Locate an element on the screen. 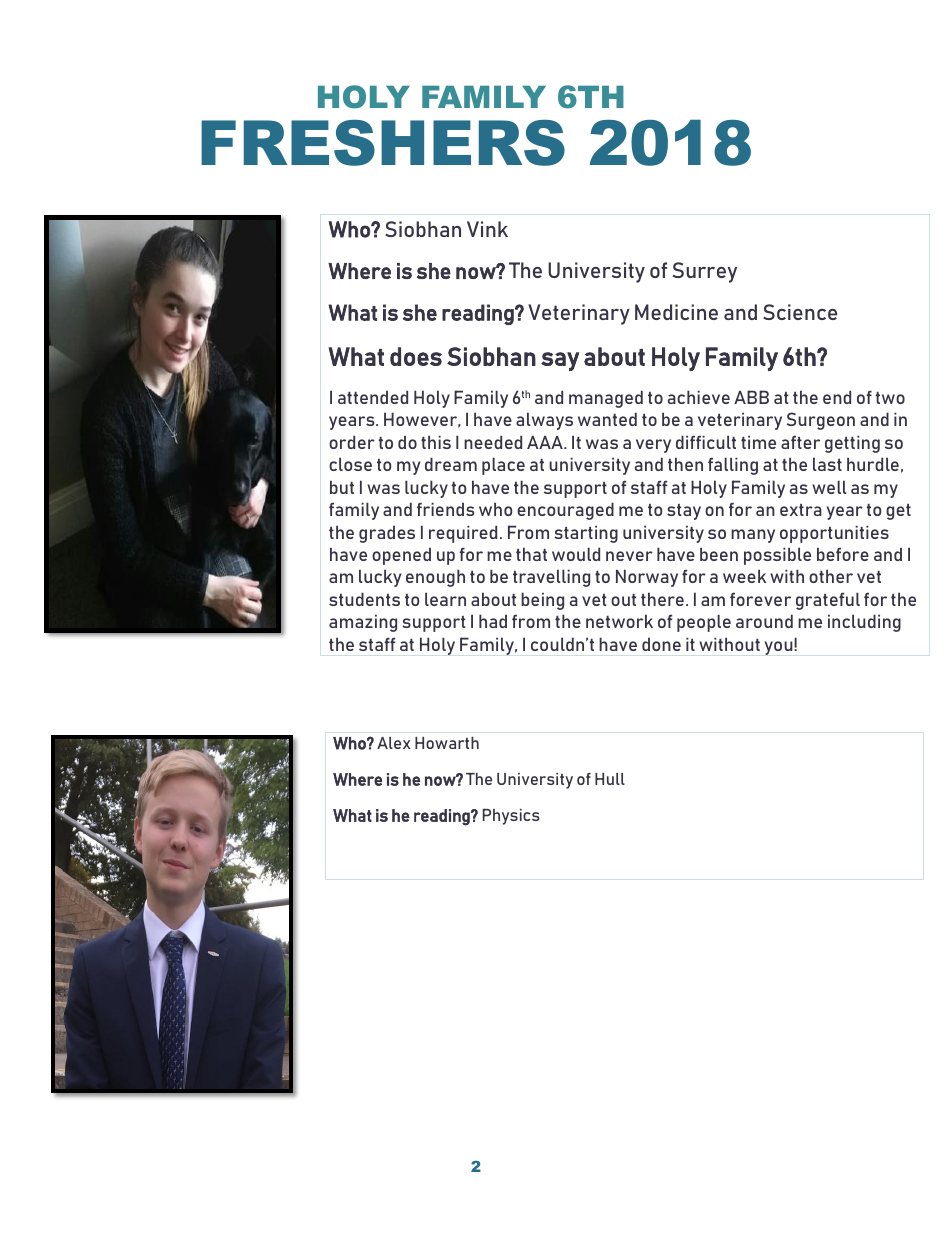 The width and height of the screenshot is (952, 1233). well is located at coordinates (829, 487).
